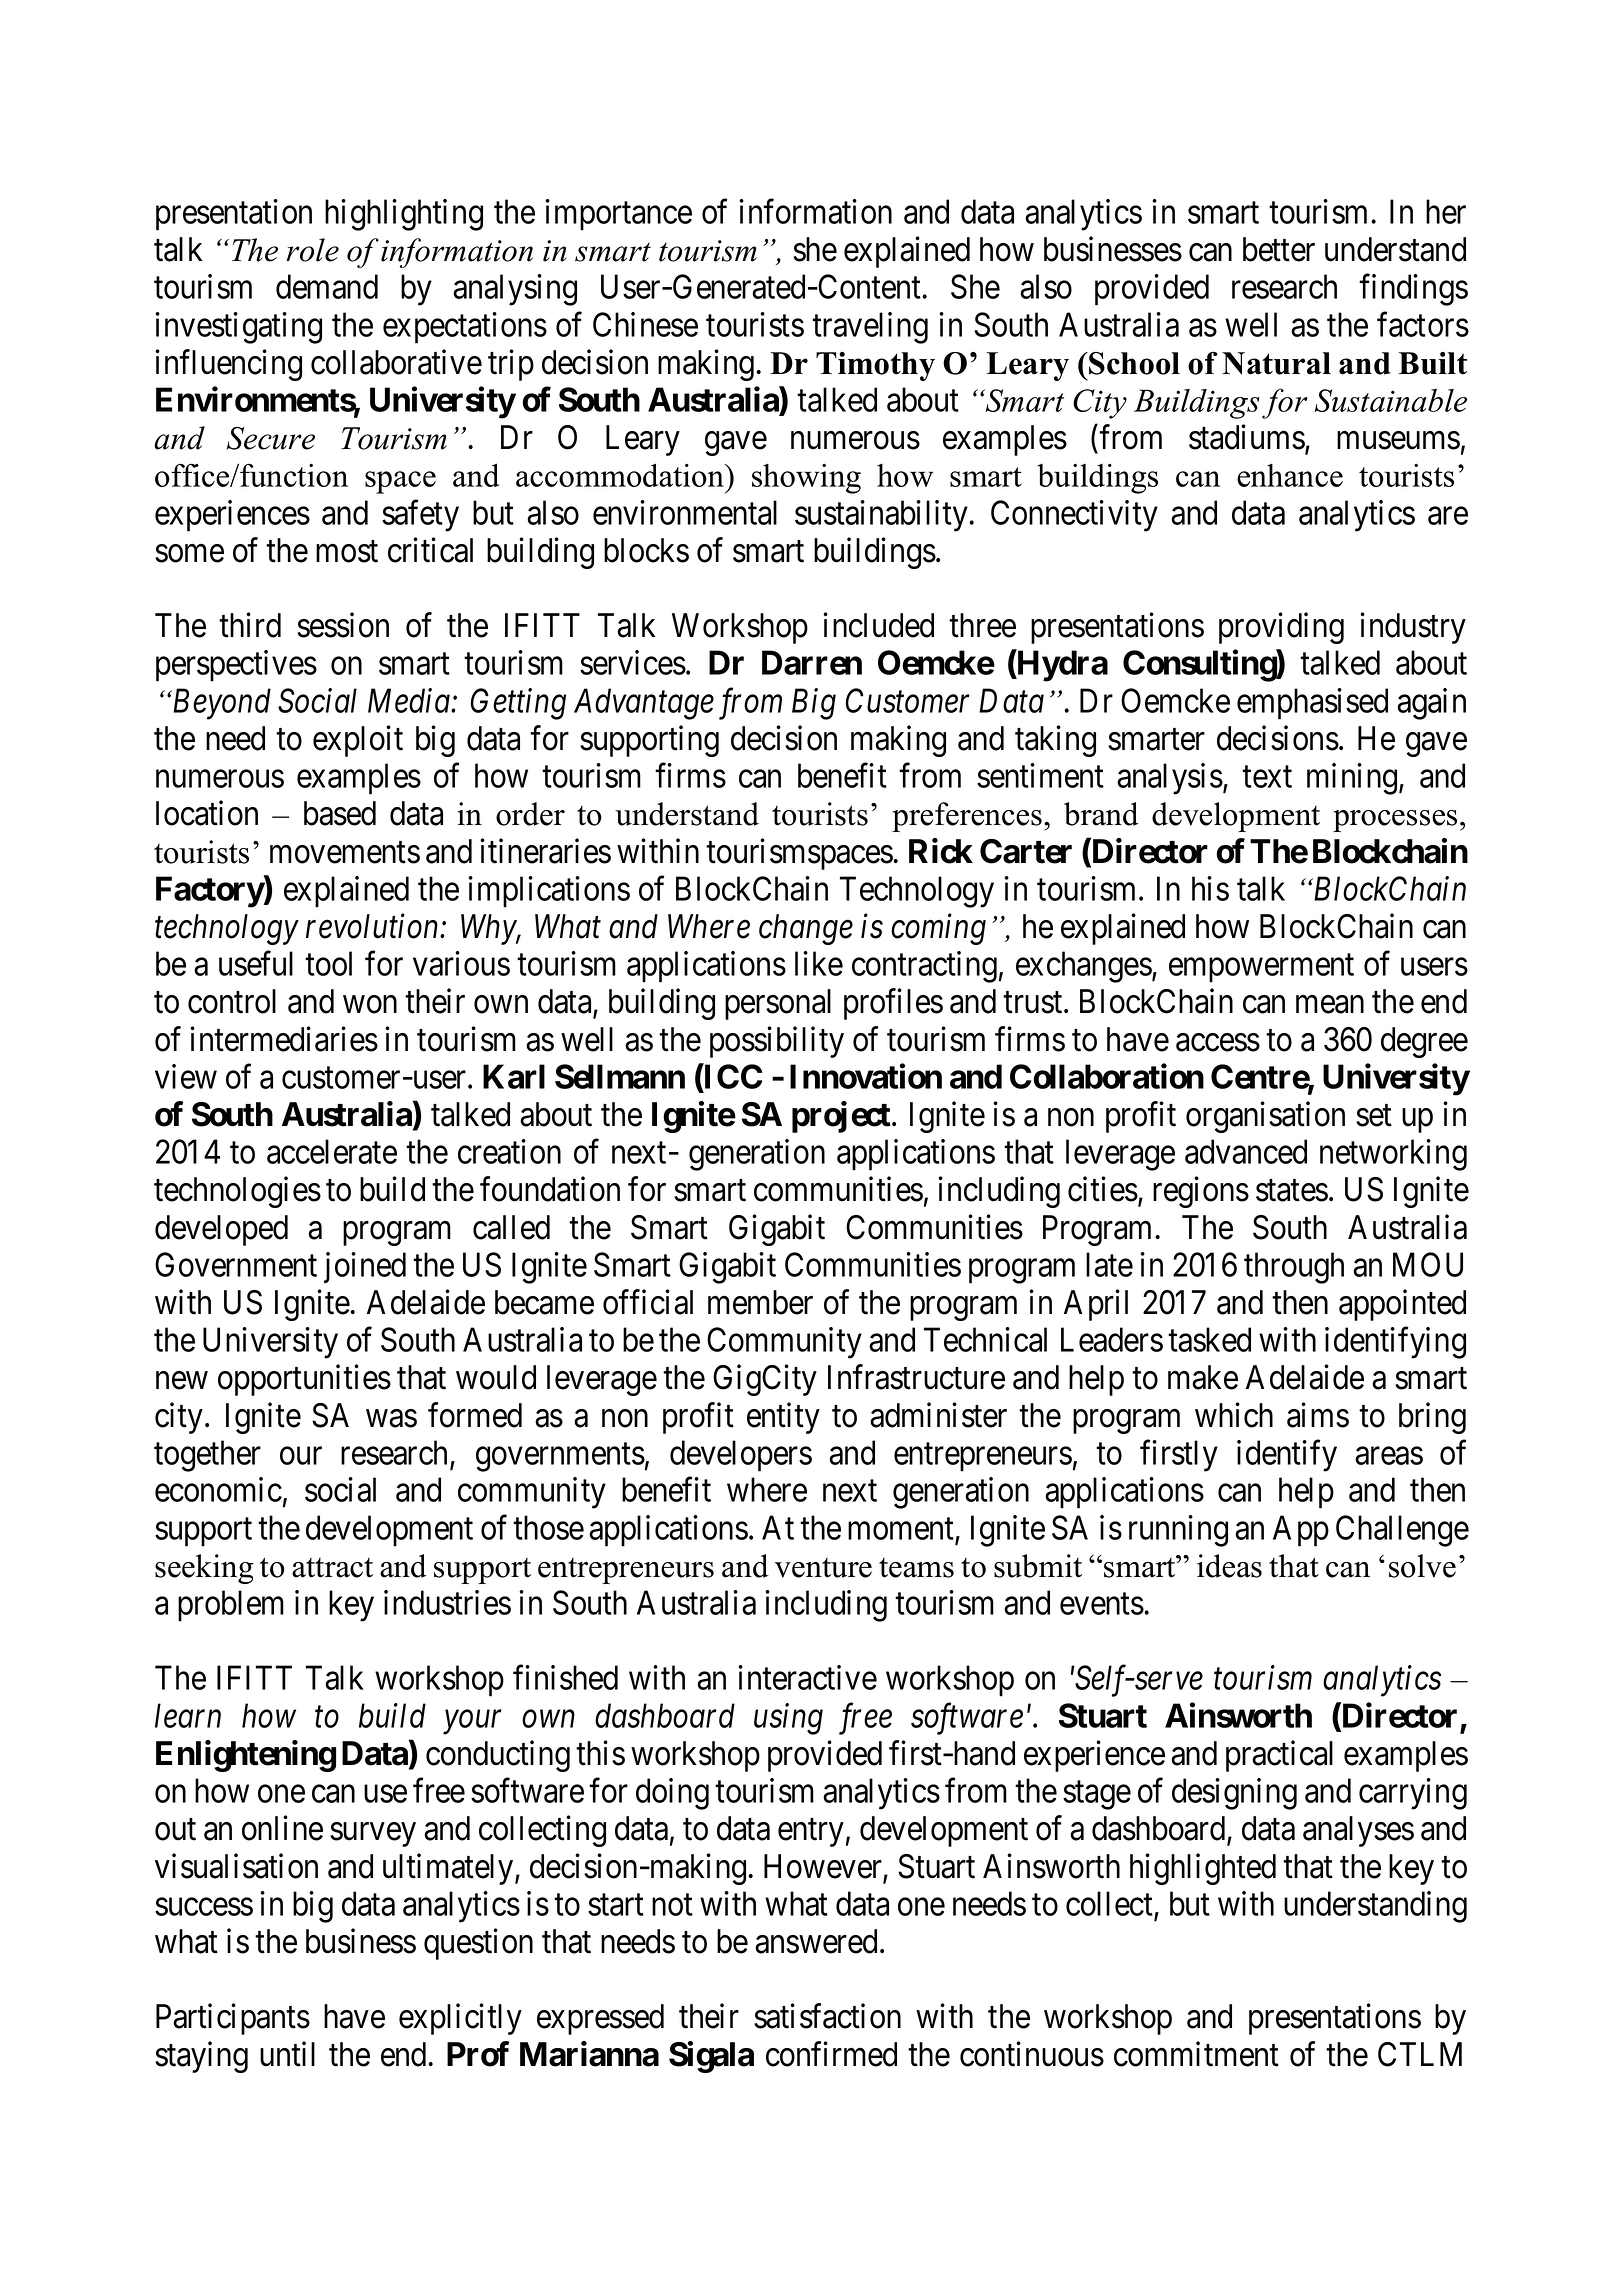 The image size is (1622, 2294). I want to click on text, so click(1267, 777).
